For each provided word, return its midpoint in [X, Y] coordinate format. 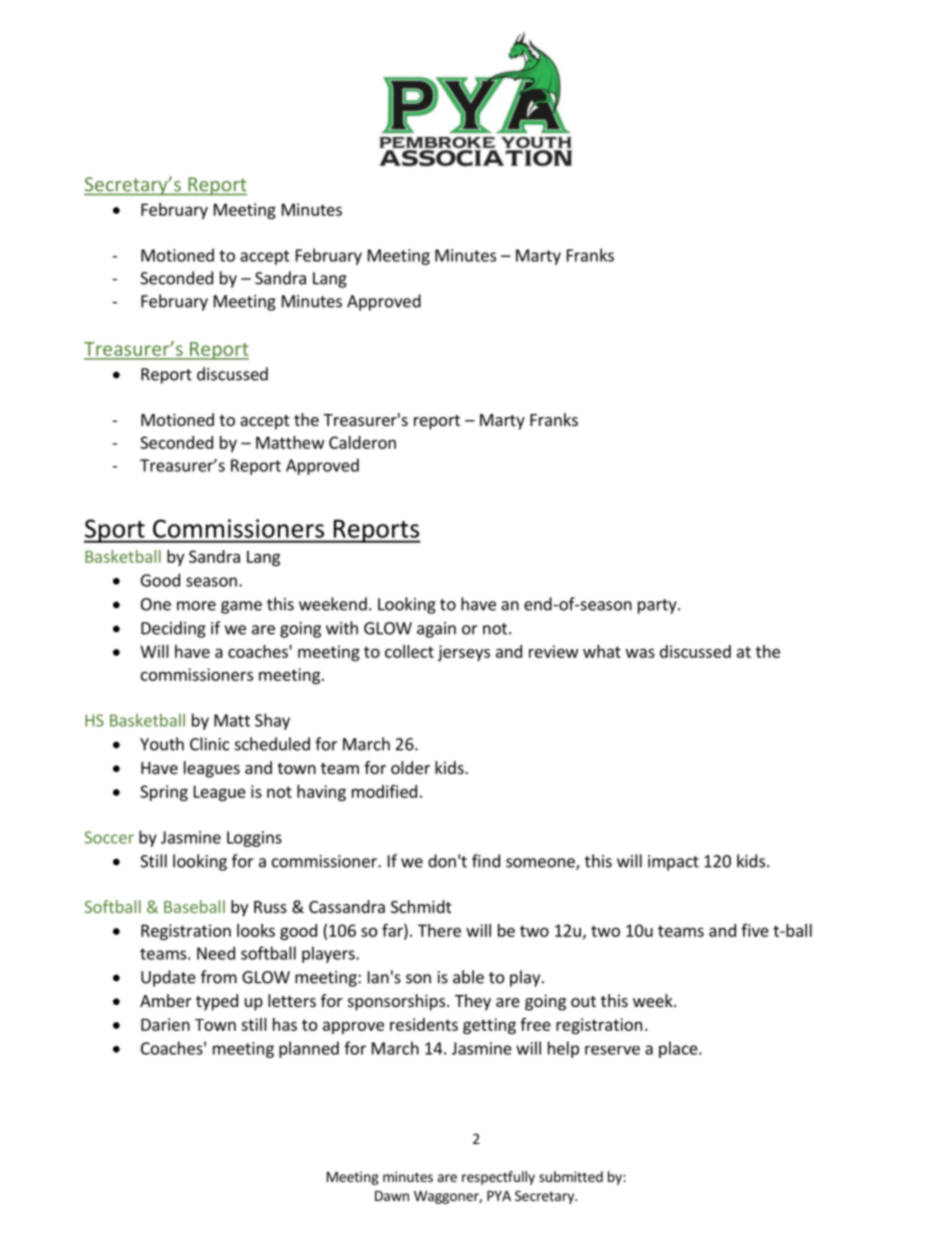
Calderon [362, 442]
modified [384, 791]
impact [673, 863]
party [658, 606]
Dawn [392, 1196]
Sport [115, 531]
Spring [164, 793]
